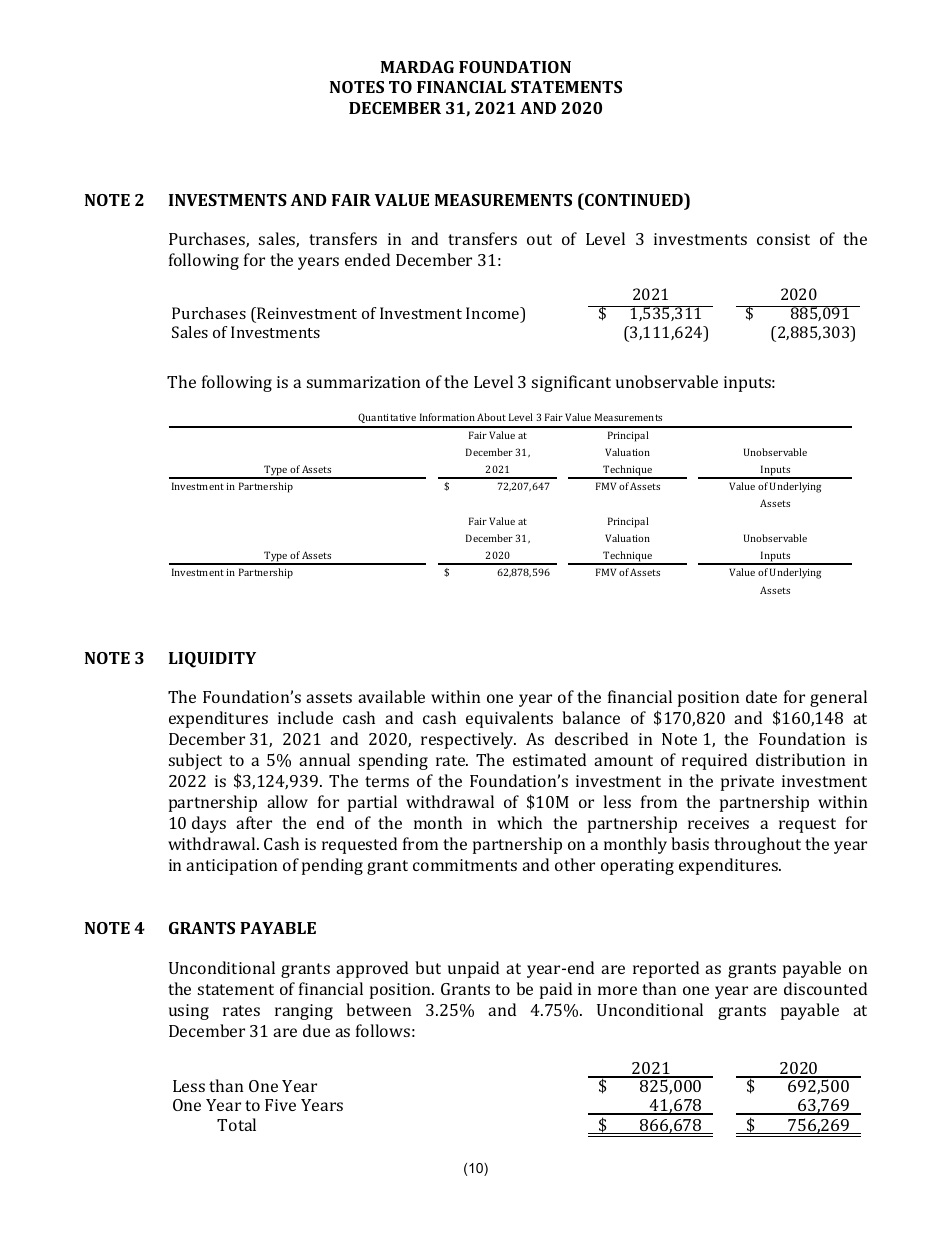 Image resolution: width=952 pixels, height=1233 pixels. What do you see at coordinates (783, 239) in the screenshot?
I see `consist` at bounding box center [783, 239].
